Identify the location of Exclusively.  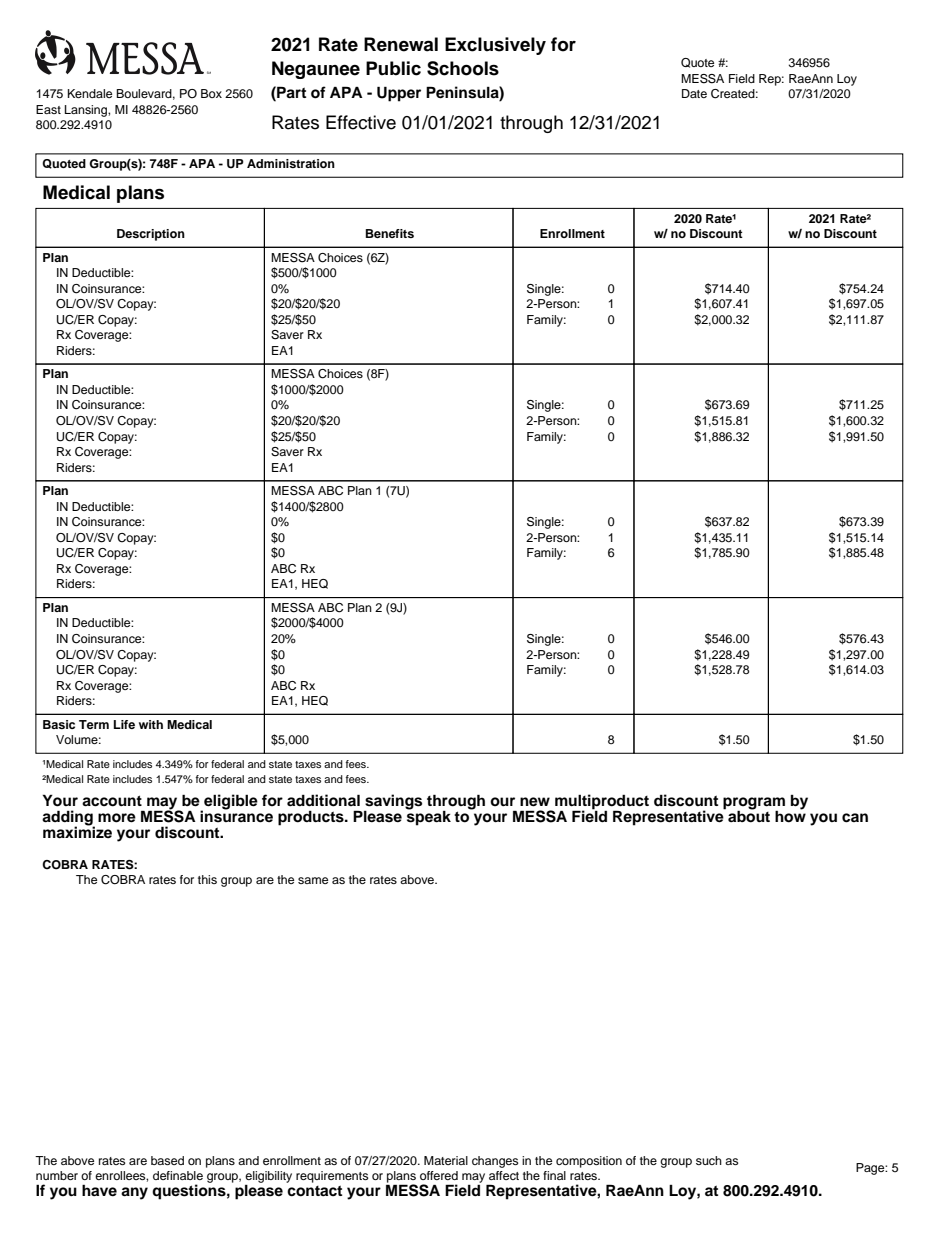
(495, 46).
